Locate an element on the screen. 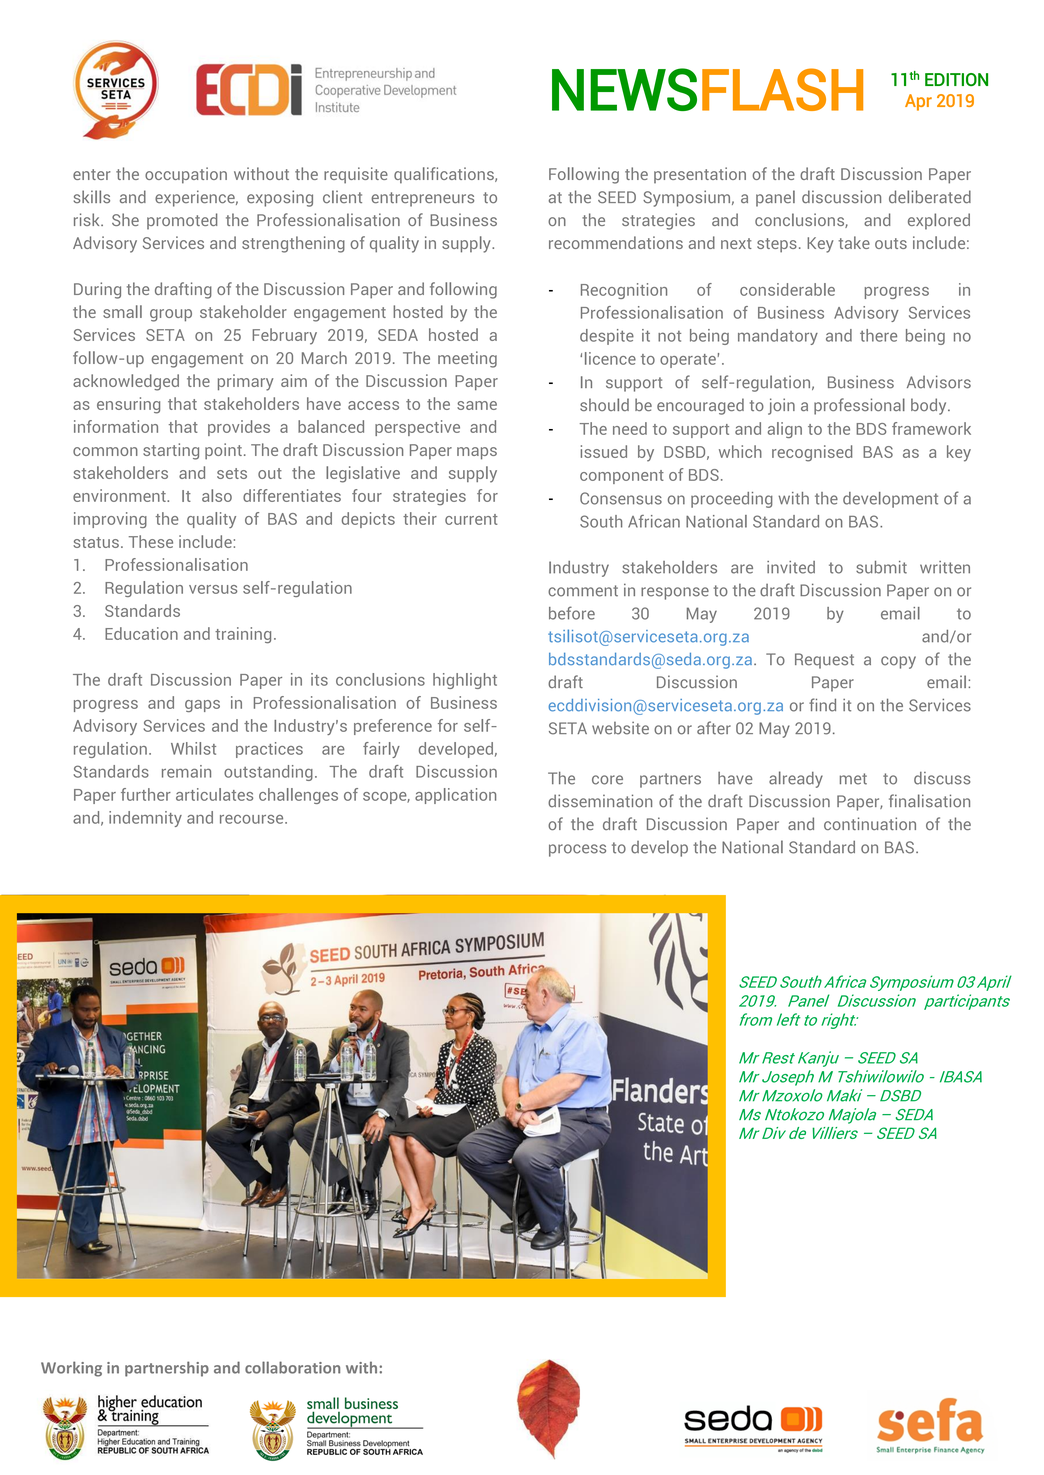 The width and height of the screenshot is (1044, 1475). continuation is located at coordinates (870, 823).
